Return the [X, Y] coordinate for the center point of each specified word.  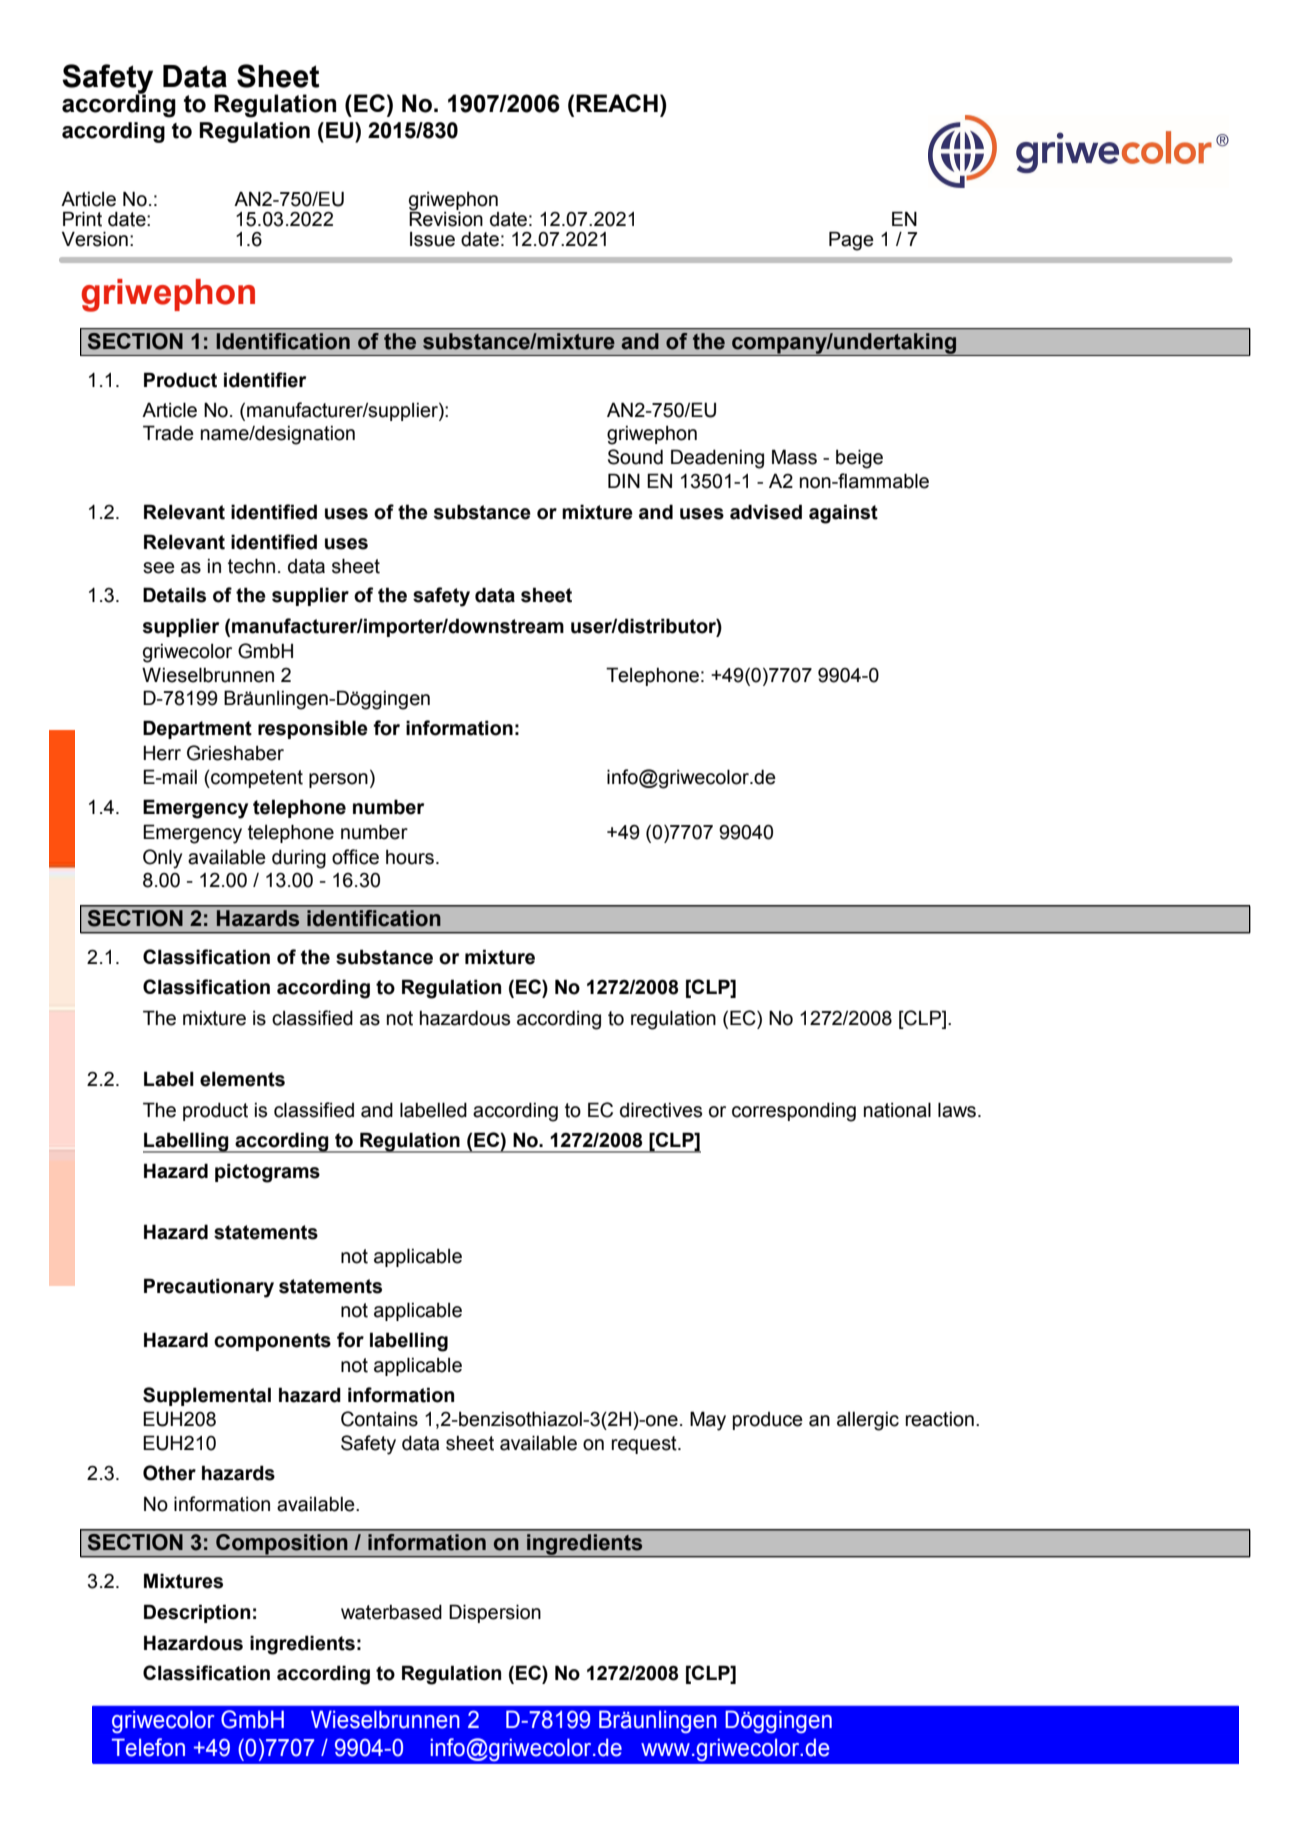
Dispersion [495, 1613]
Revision [446, 218]
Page [851, 241]
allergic [868, 1421]
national [897, 1110]
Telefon [148, 1747]
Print [82, 219]
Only [162, 859]
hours [410, 857]
